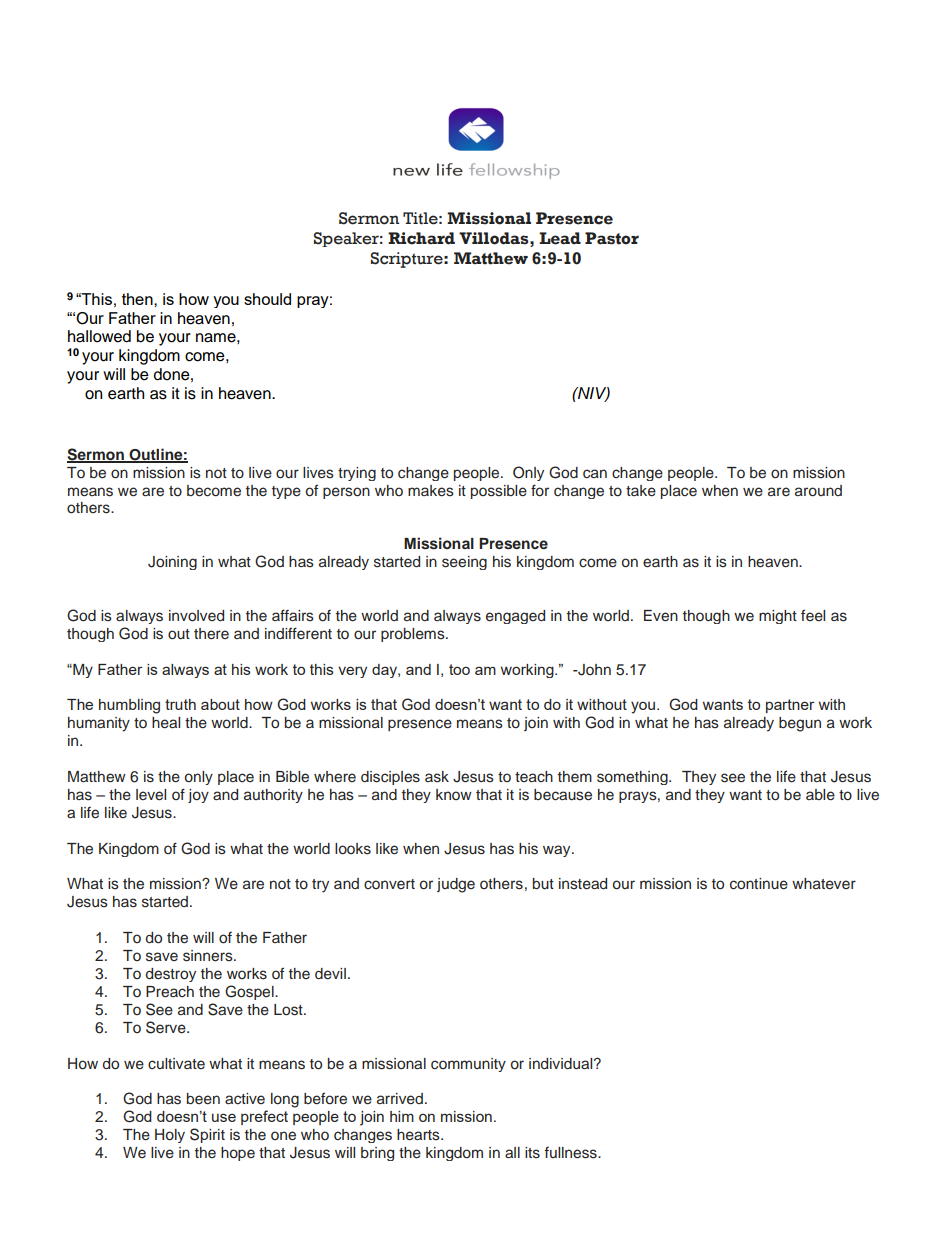  Describe the element at coordinates (170, 1136) in the page. I see `Holy` at that location.
